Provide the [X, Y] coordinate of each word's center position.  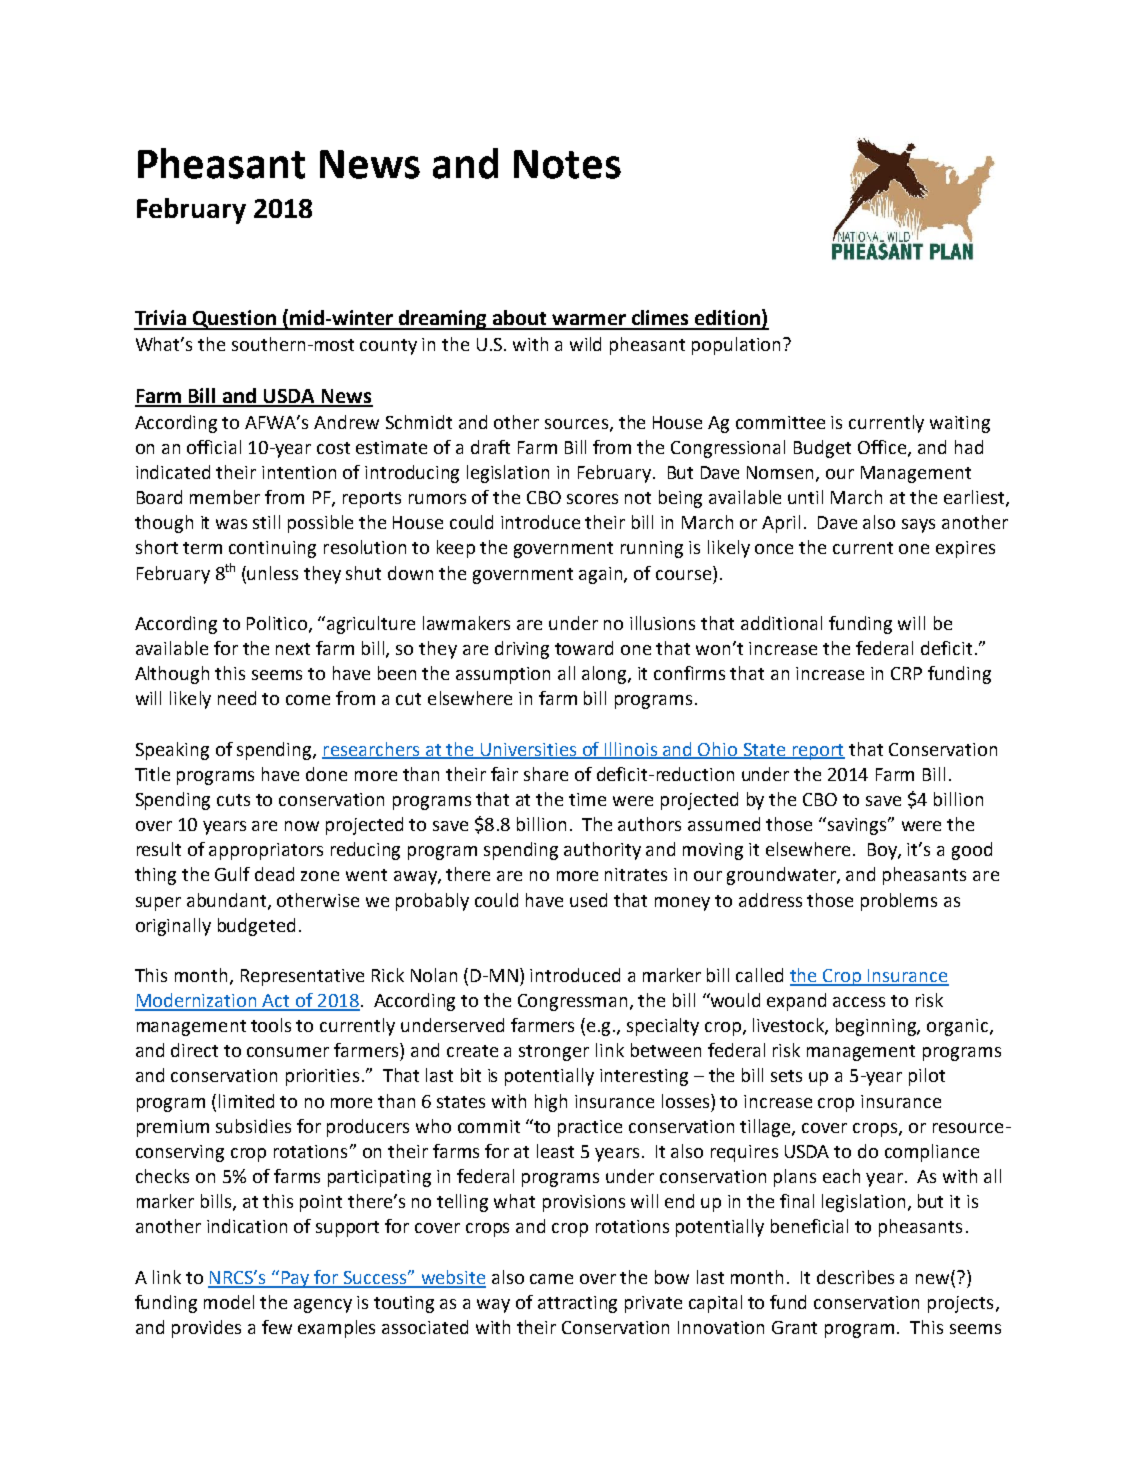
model [229, 1302]
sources [576, 424]
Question [234, 320]
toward [584, 648]
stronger [554, 1053]
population [736, 346]
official [214, 447]
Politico [277, 623]
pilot [927, 1077]
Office [882, 447]
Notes [567, 164]
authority [602, 851]
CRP [906, 673]
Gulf [232, 874]
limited [246, 1101]
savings [857, 826]
